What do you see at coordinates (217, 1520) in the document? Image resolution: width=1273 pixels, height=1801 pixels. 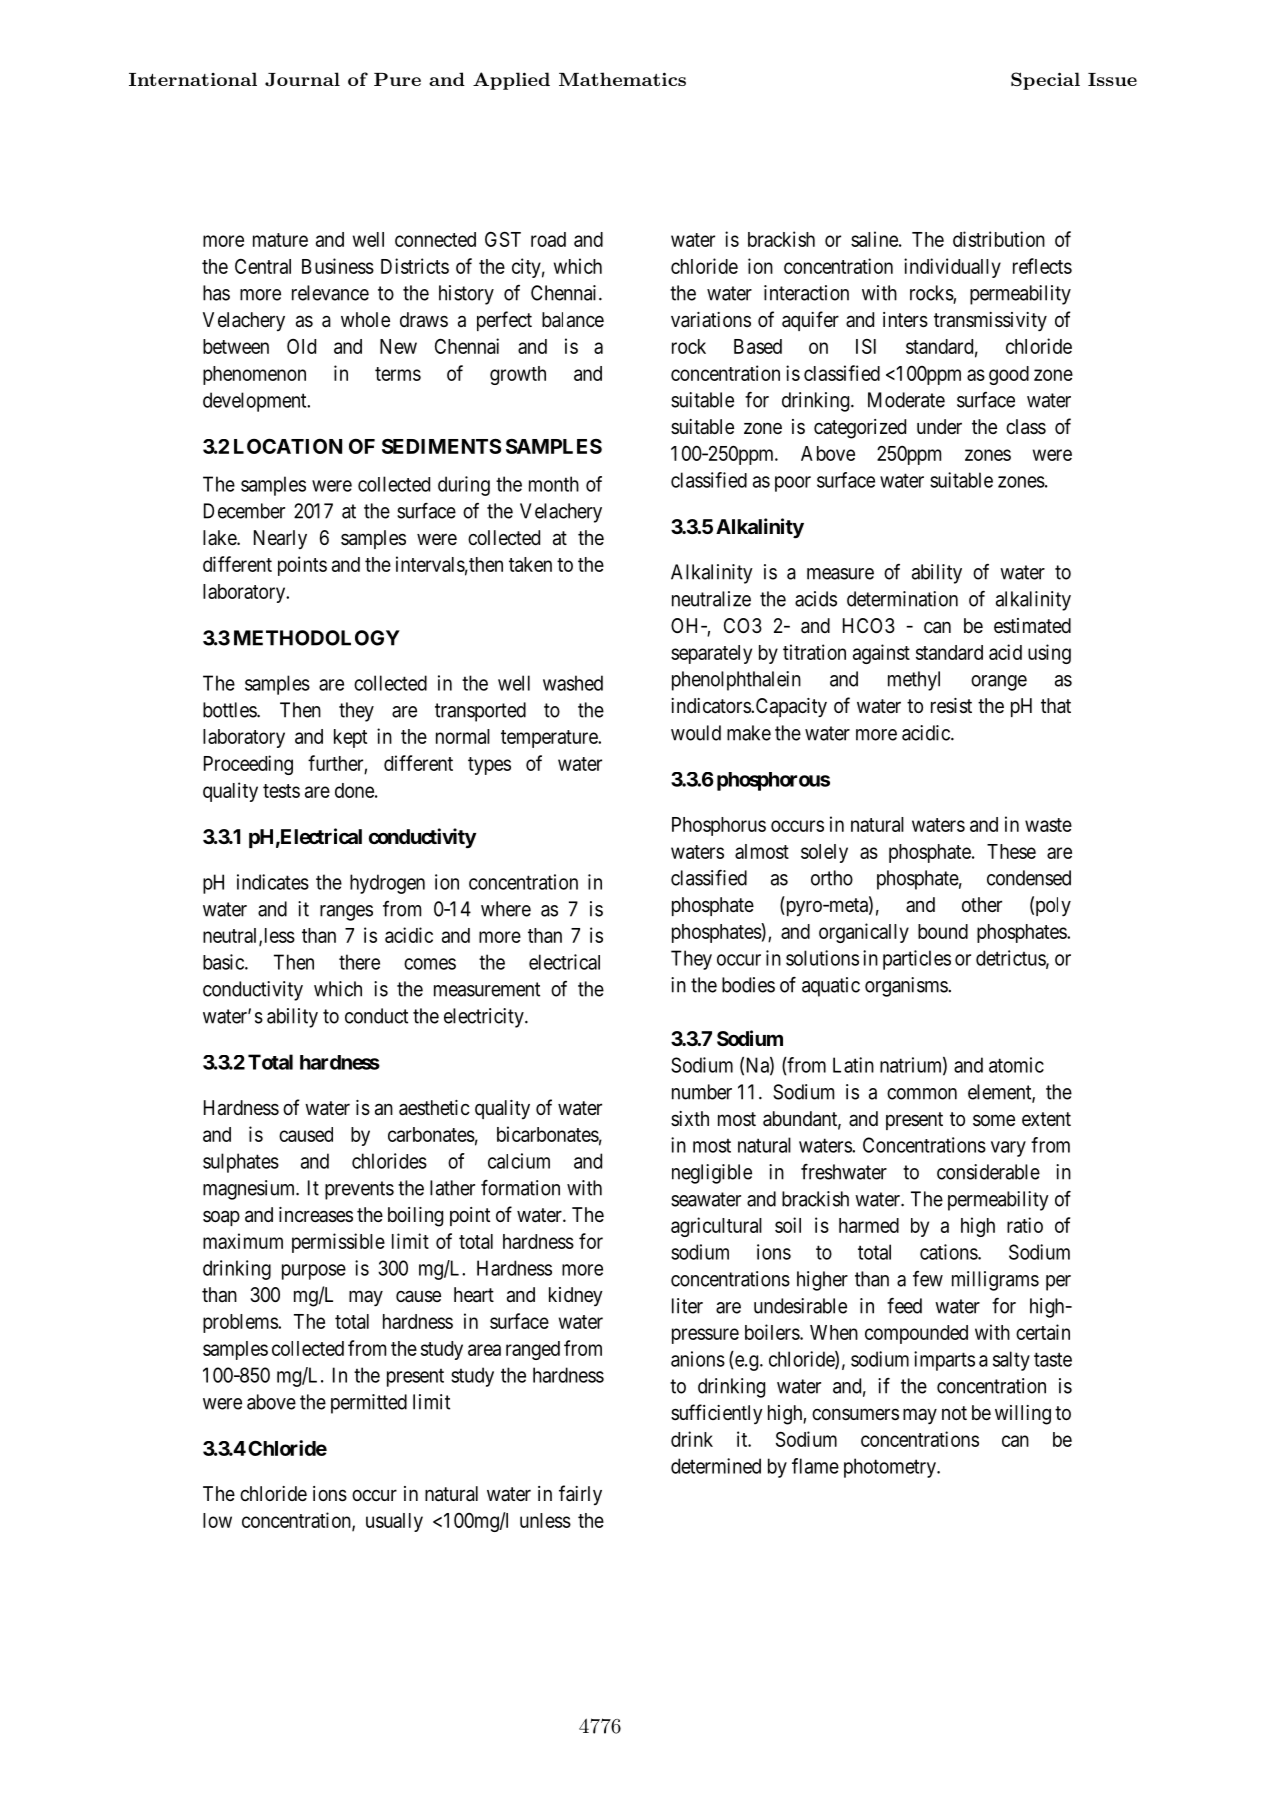 I see `low` at bounding box center [217, 1520].
